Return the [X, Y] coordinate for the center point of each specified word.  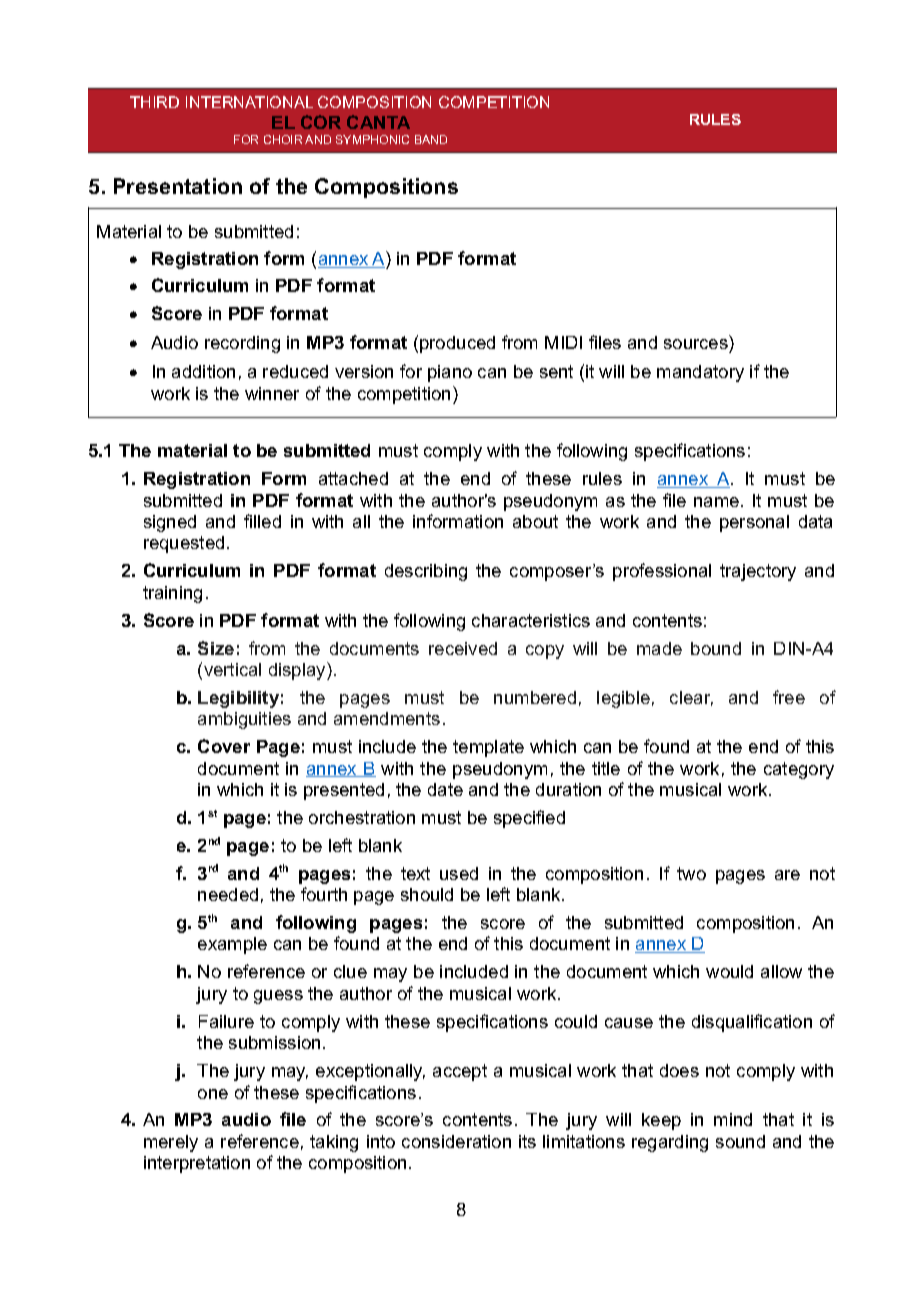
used [459, 873]
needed [228, 894]
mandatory [700, 373]
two [691, 873]
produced [457, 344]
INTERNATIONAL [249, 102]
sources [696, 344]
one [213, 1094]
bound [716, 648]
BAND [431, 139]
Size [216, 648]
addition [203, 371]
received [463, 648]
